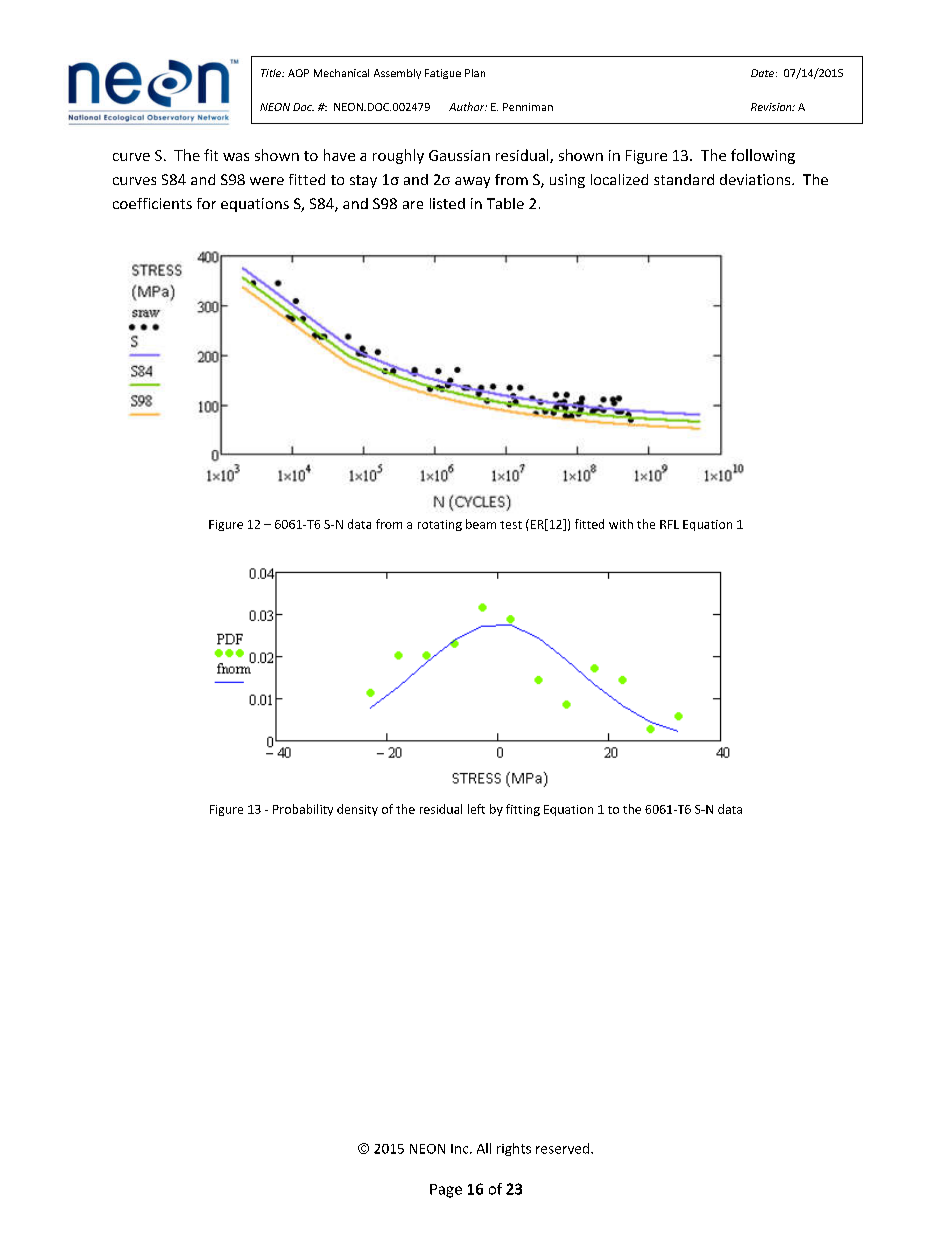  What do you see at coordinates (621, 524) in the page?
I see `with` at bounding box center [621, 524].
